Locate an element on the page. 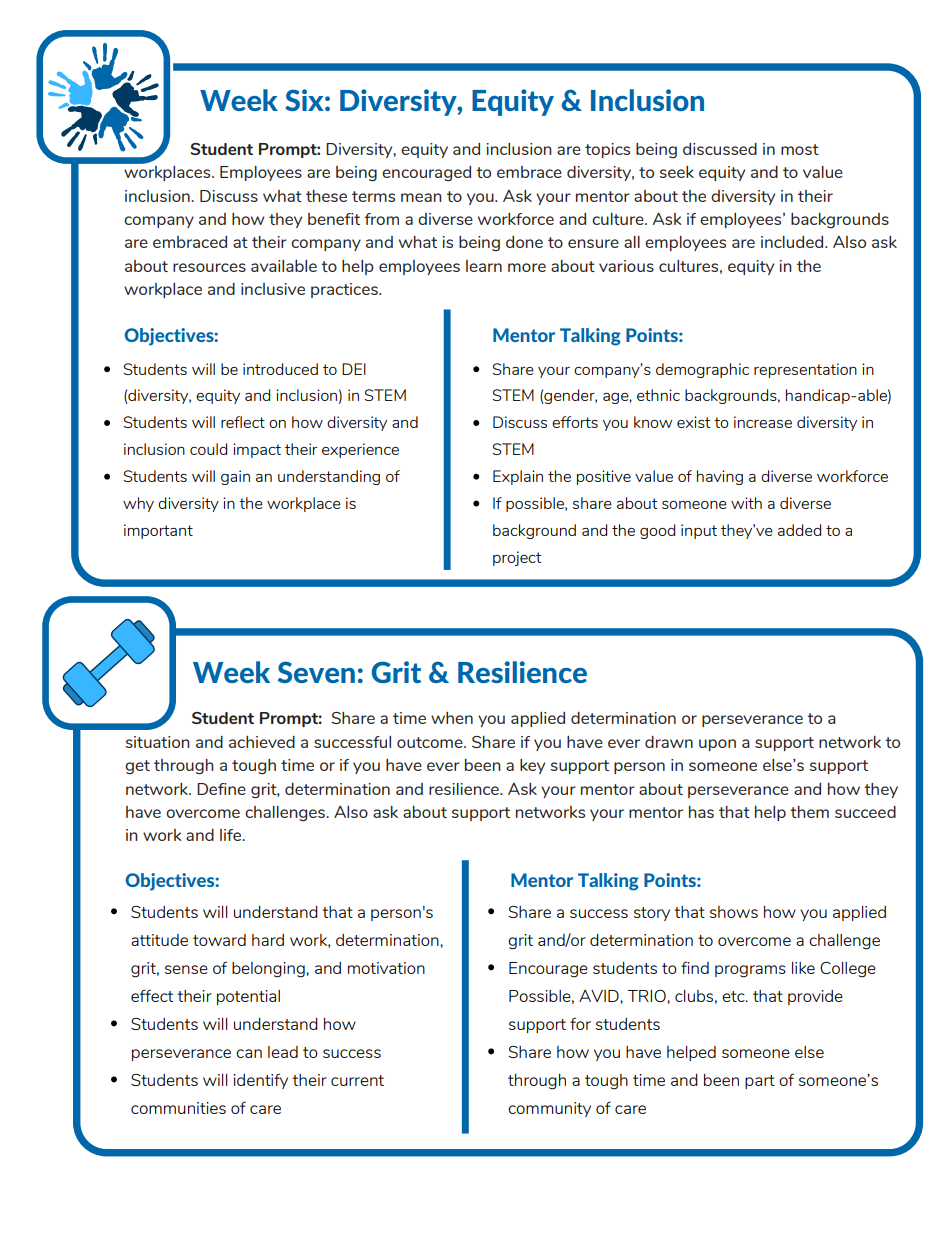 This page has width=952, height=1233. added is located at coordinates (799, 530).
